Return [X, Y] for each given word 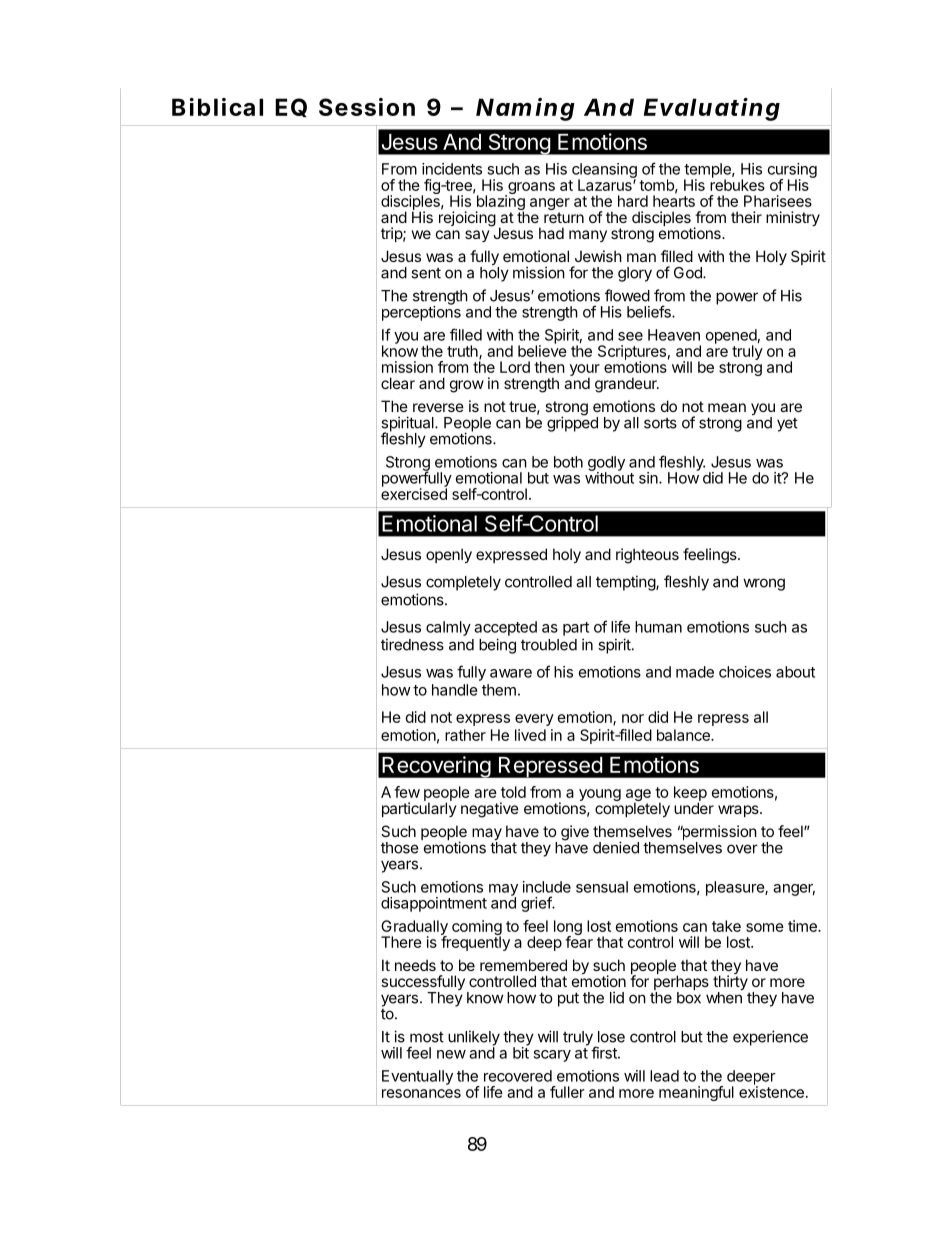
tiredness [412, 644]
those [400, 848]
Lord [515, 367]
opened [731, 337]
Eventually [417, 1077]
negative [490, 810]
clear [398, 383]
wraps [739, 811]
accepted [505, 628]
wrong [764, 584]
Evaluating [712, 109]
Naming [525, 109]
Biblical [217, 107]
